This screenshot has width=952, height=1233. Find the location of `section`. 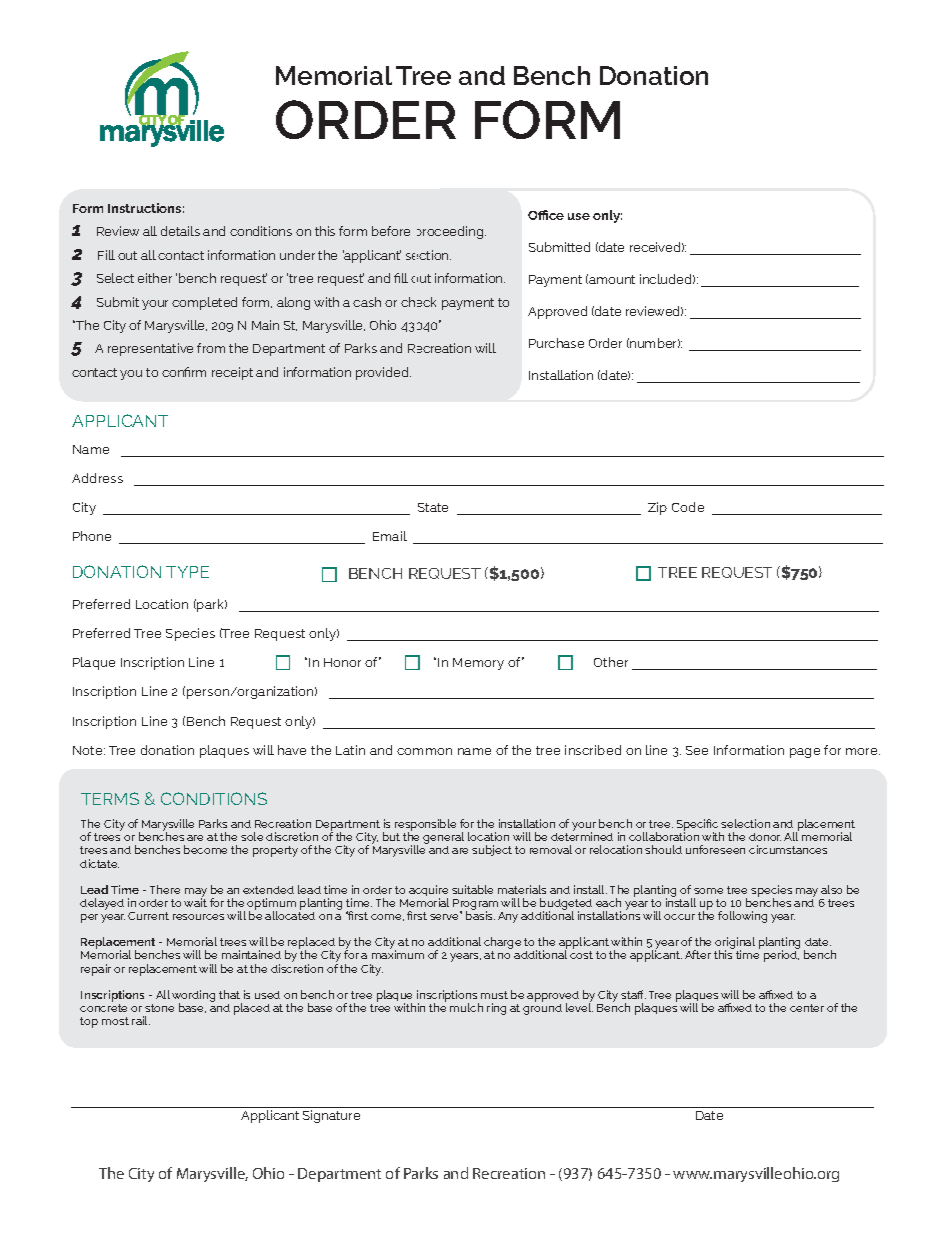

section is located at coordinates (428, 255).
